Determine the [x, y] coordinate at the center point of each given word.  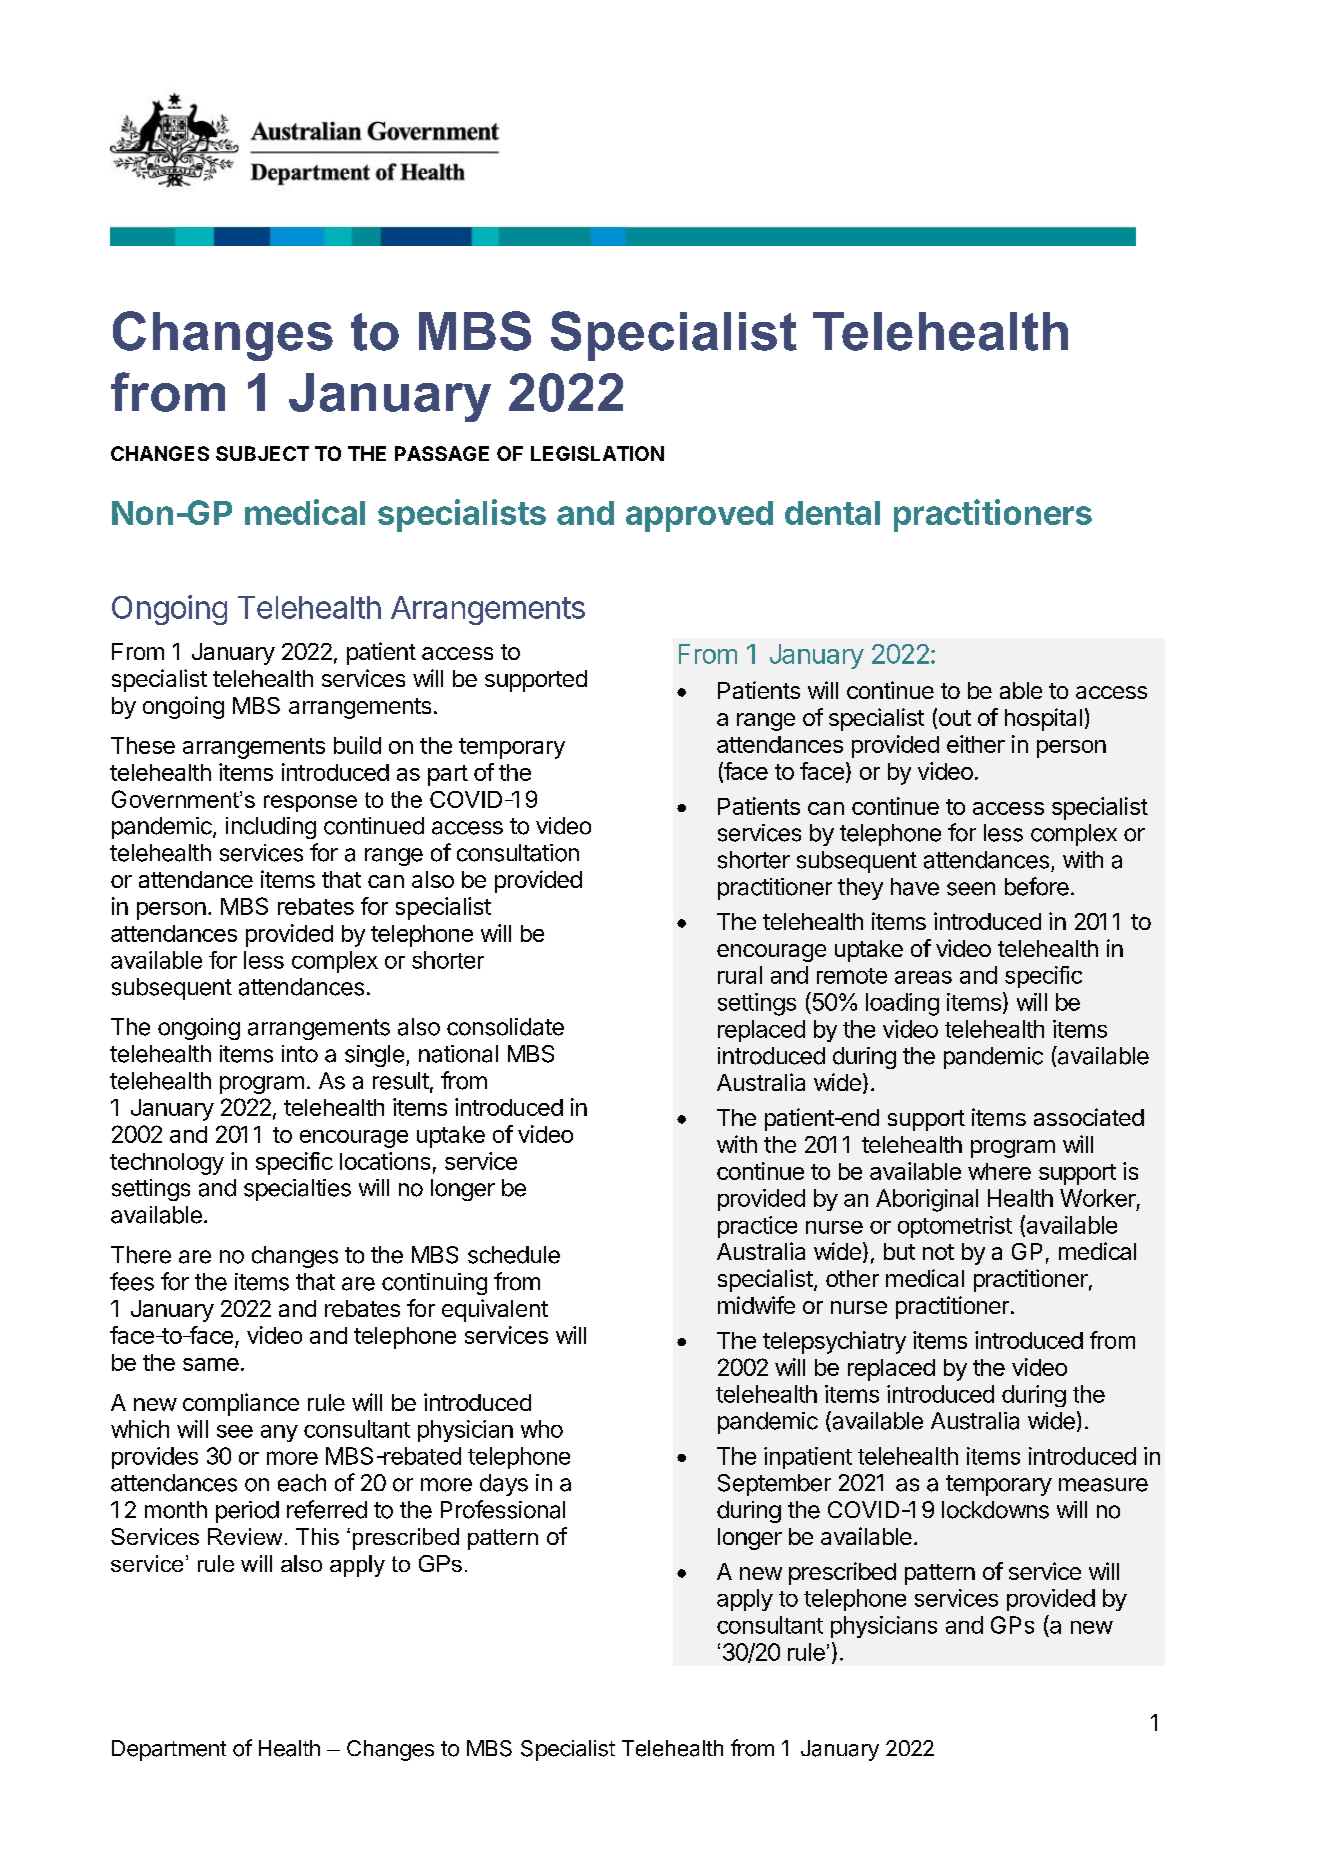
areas [923, 977]
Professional [503, 1509]
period [247, 1512]
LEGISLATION [597, 453]
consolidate [505, 1027]
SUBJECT [262, 453]
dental [832, 513]
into [300, 1054]
